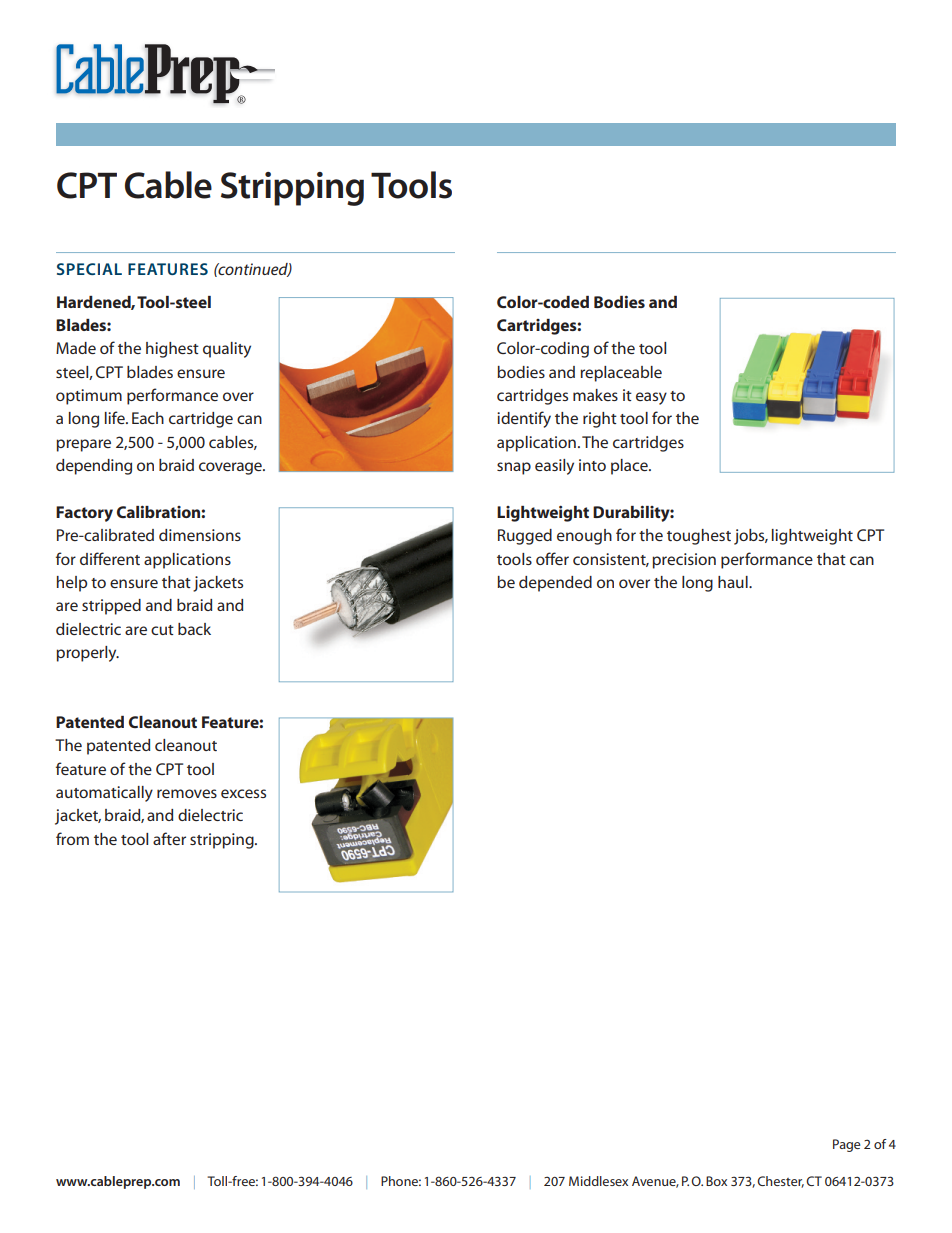  I want to click on SPECIAL, so click(89, 269).
